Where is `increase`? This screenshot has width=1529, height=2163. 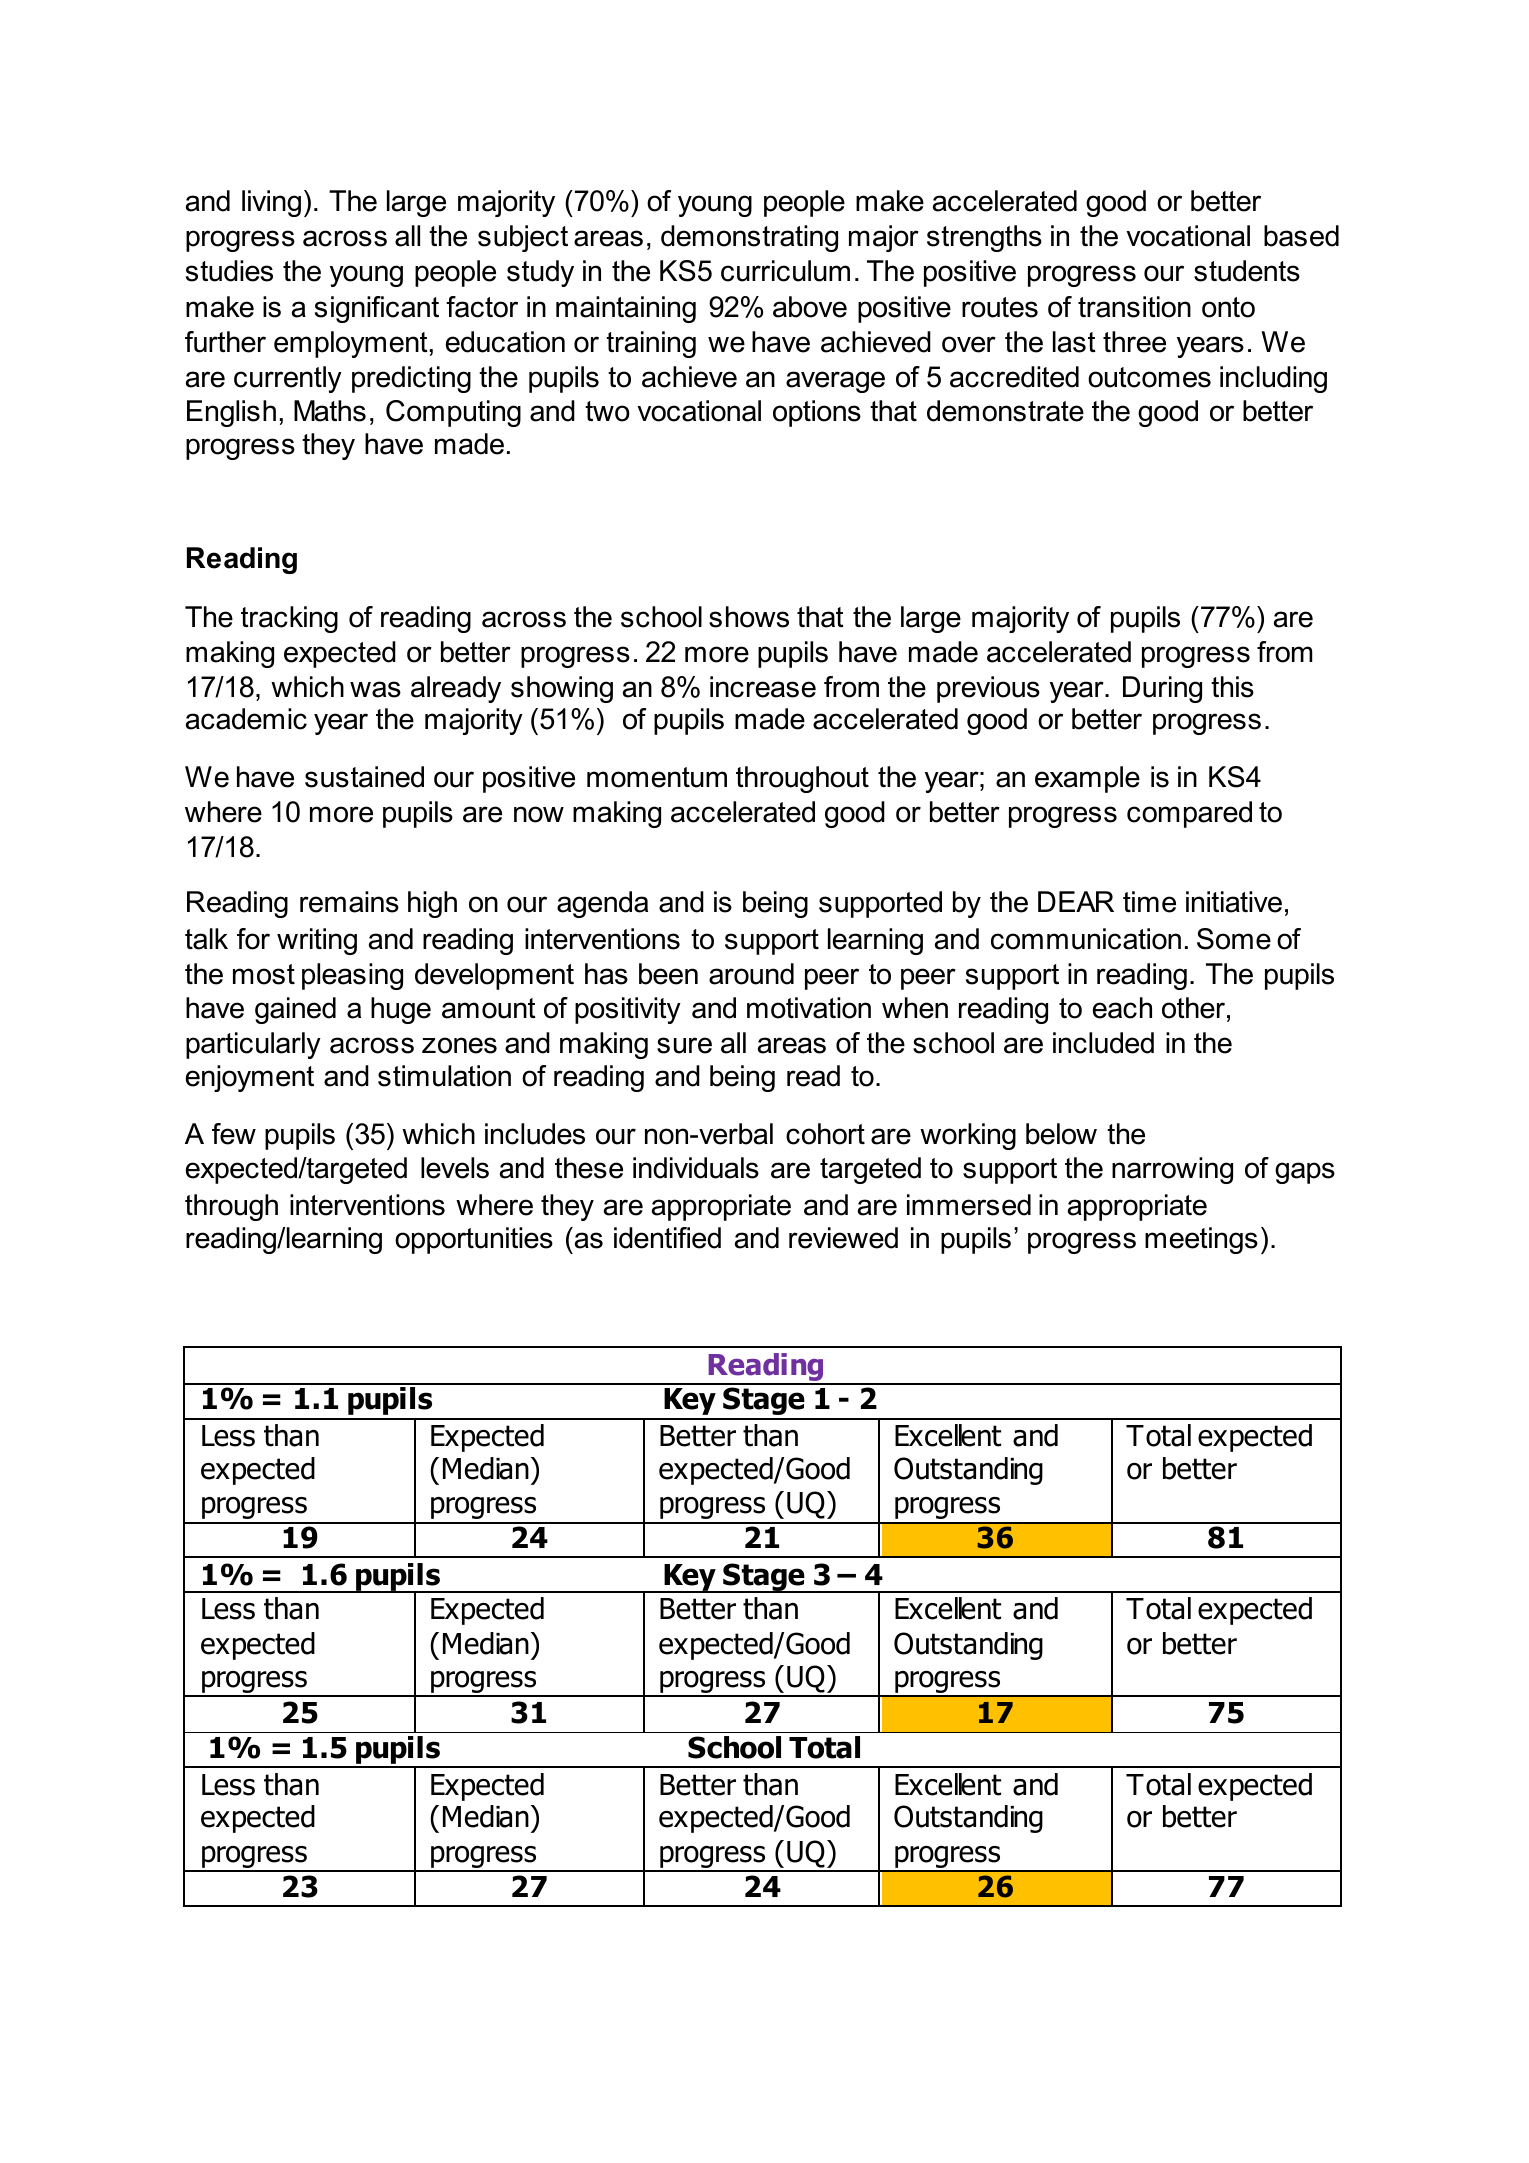 increase is located at coordinates (763, 687).
